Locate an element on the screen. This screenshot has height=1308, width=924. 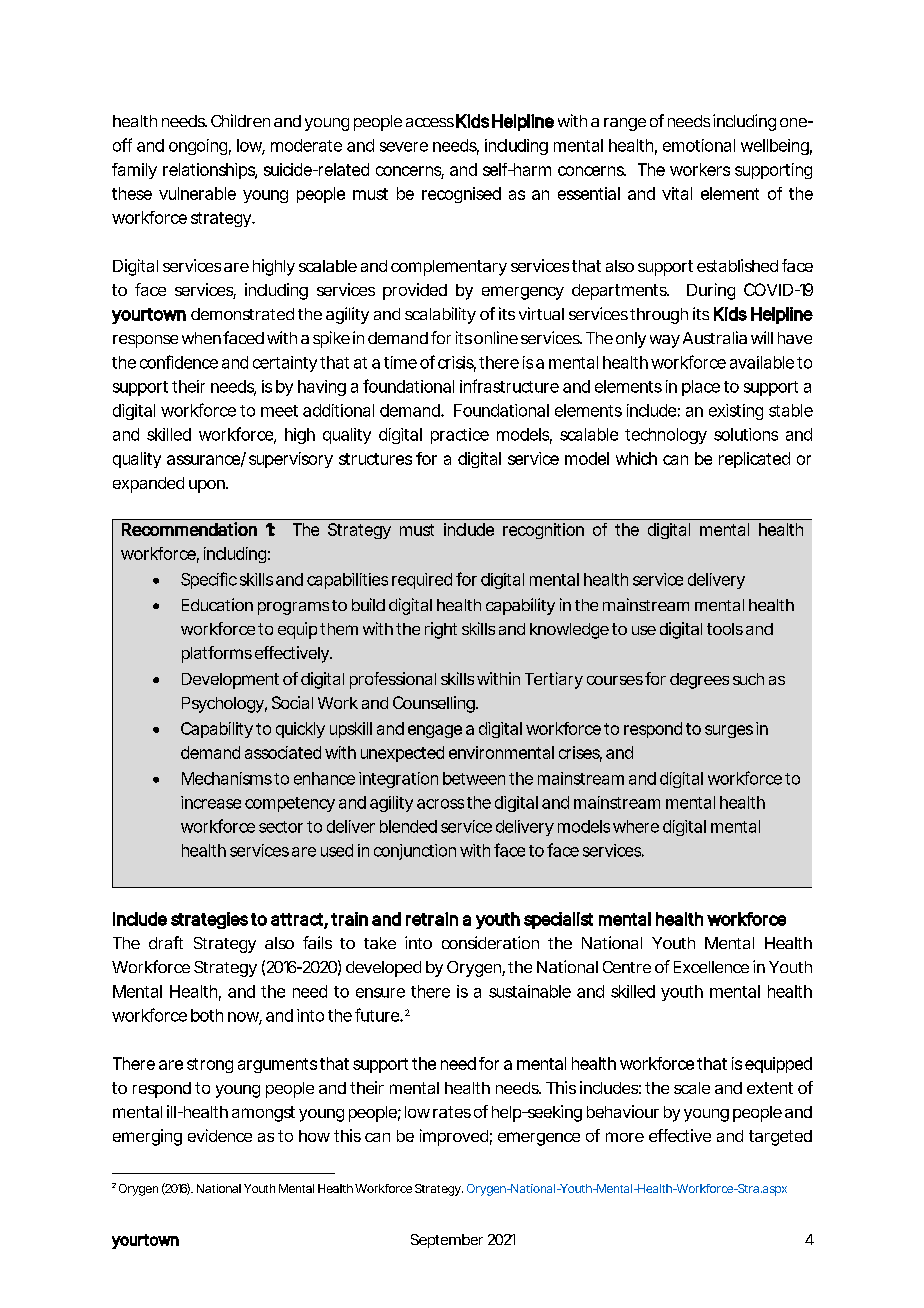
increase is located at coordinates (211, 802).
